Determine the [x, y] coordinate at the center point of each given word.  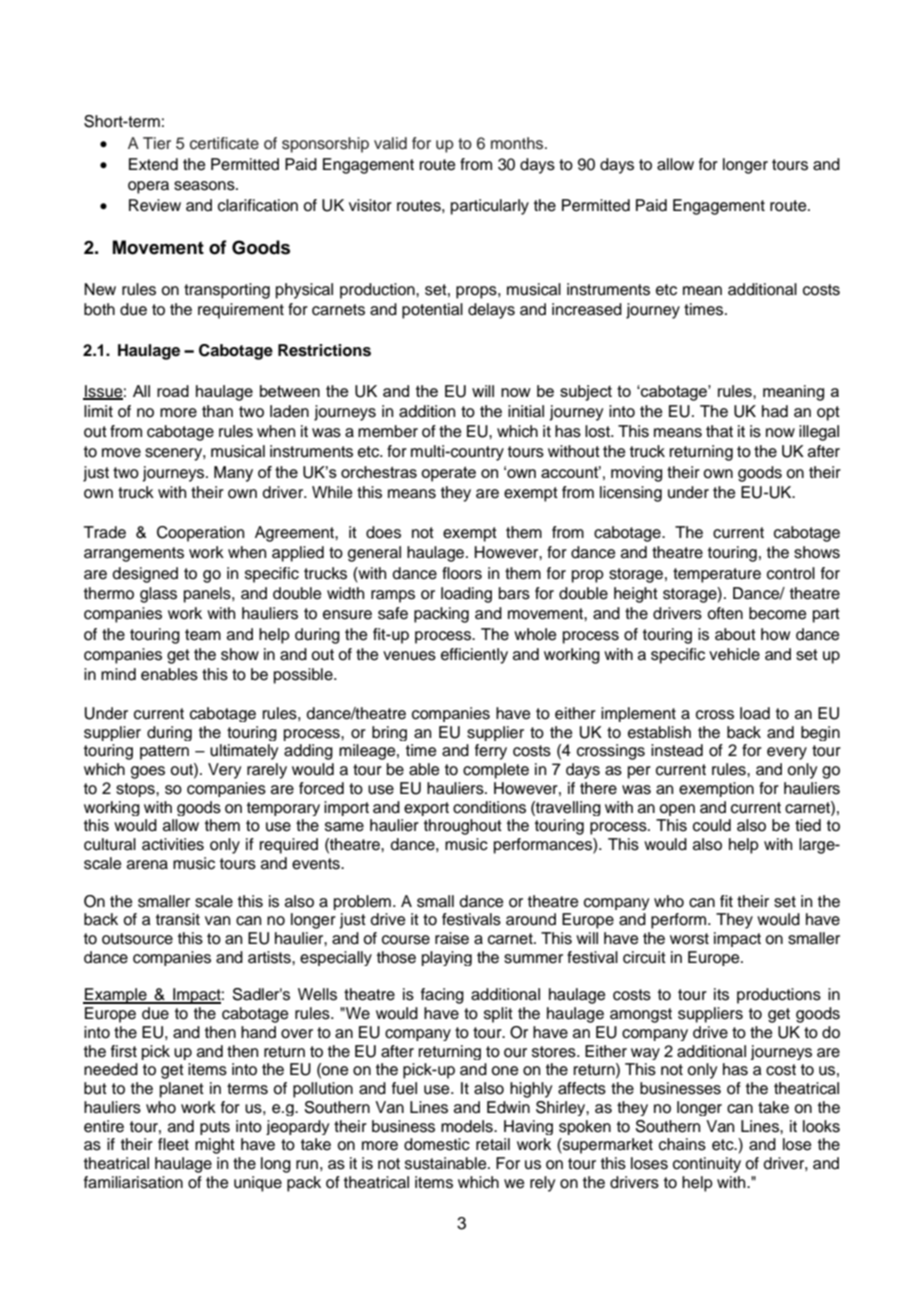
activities [173, 844]
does [383, 532]
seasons [205, 186]
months [518, 143]
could [712, 825]
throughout [463, 827]
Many [233, 474]
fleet [173, 1144]
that [719, 431]
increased [587, 309]
